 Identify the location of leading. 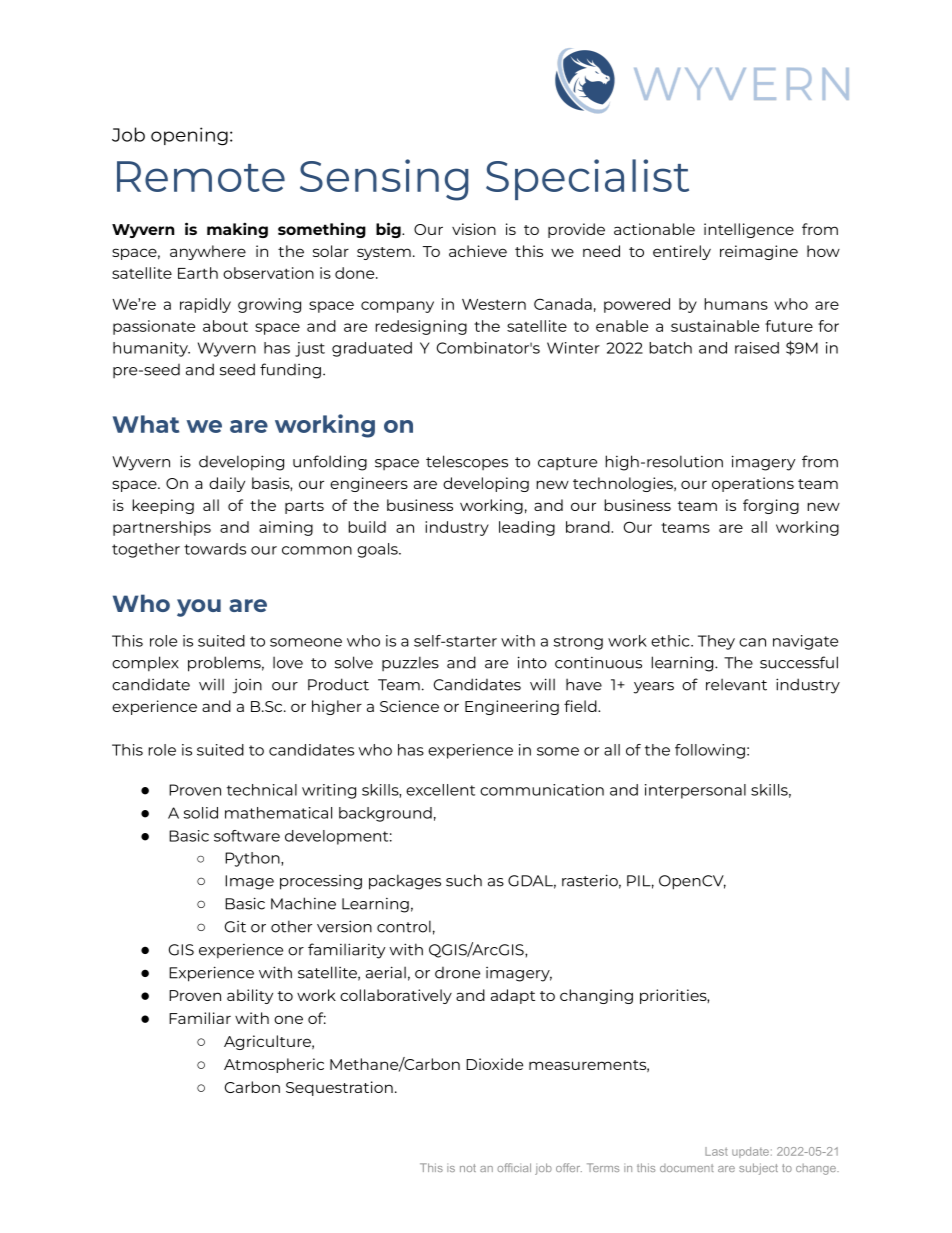
(527, 528).
